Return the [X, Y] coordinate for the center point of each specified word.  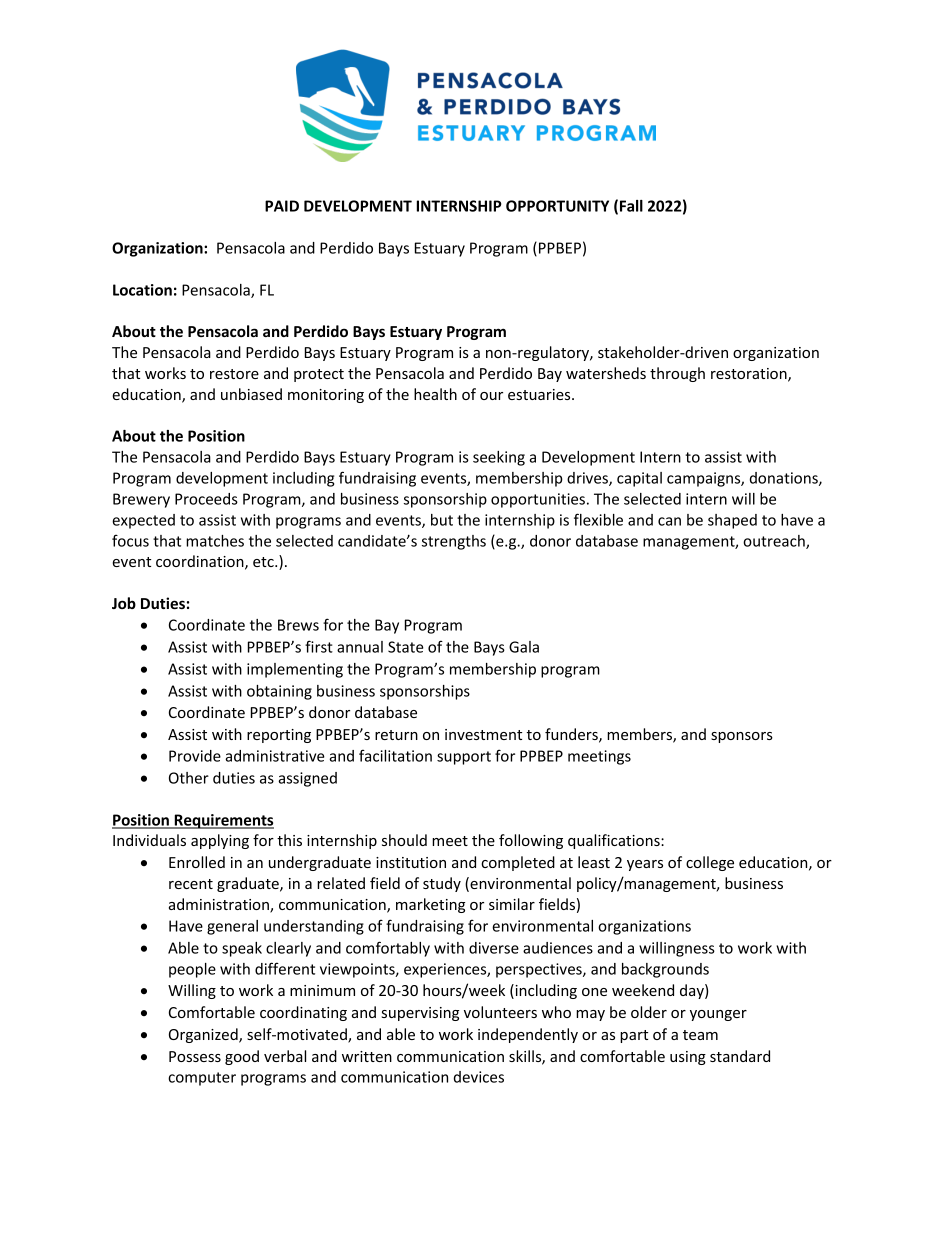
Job [124, 603]
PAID [282, 206]
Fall [631, 206]
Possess [195, 1056]
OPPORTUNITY [557, 206]
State [406, 647]
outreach [775, 542]
